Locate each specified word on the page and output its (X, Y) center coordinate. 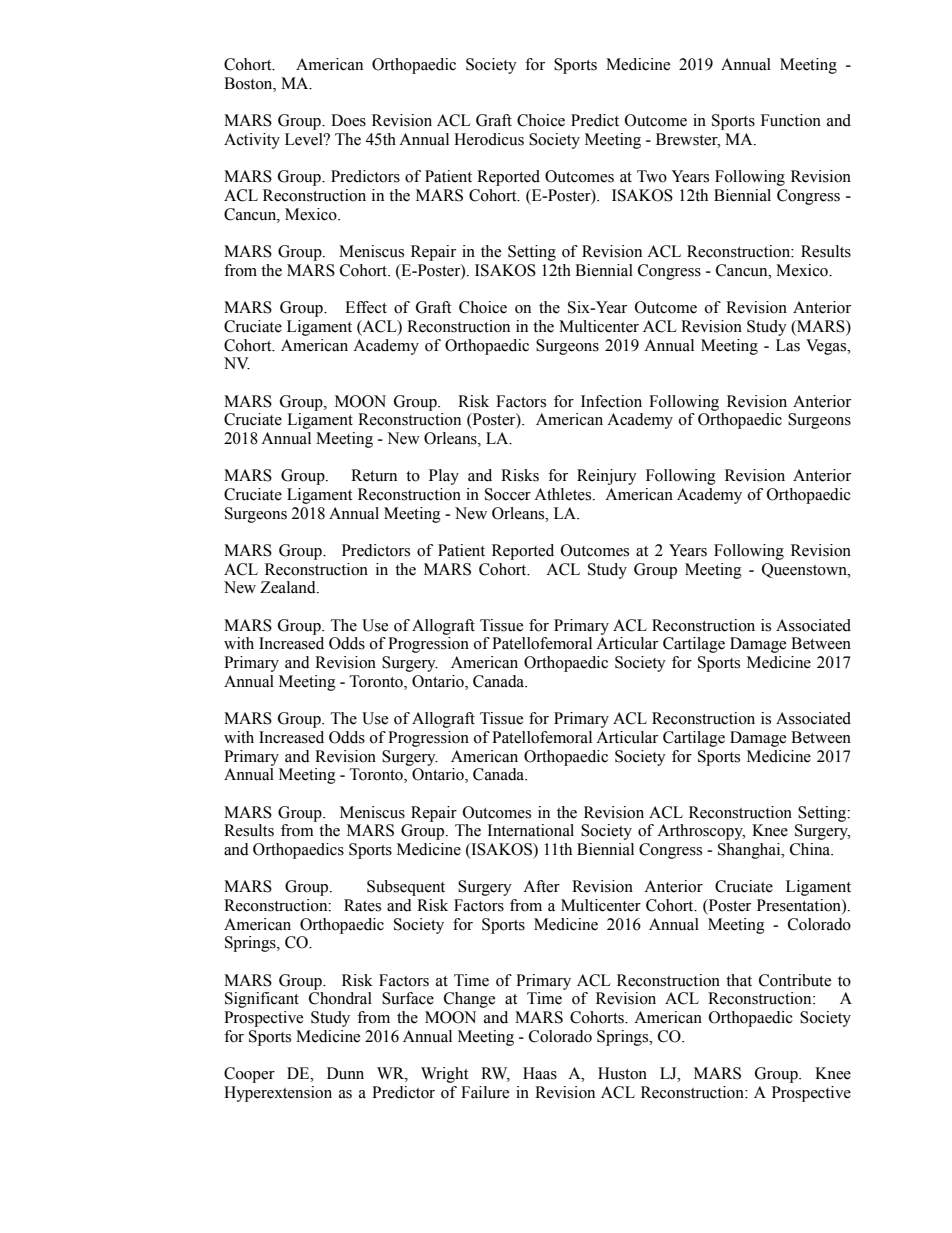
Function (791, 120)
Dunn (345, 1073)
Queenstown (805, 570)
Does (348, 120)
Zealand (289, 587)
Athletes (564, 494)
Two (652, 176)
